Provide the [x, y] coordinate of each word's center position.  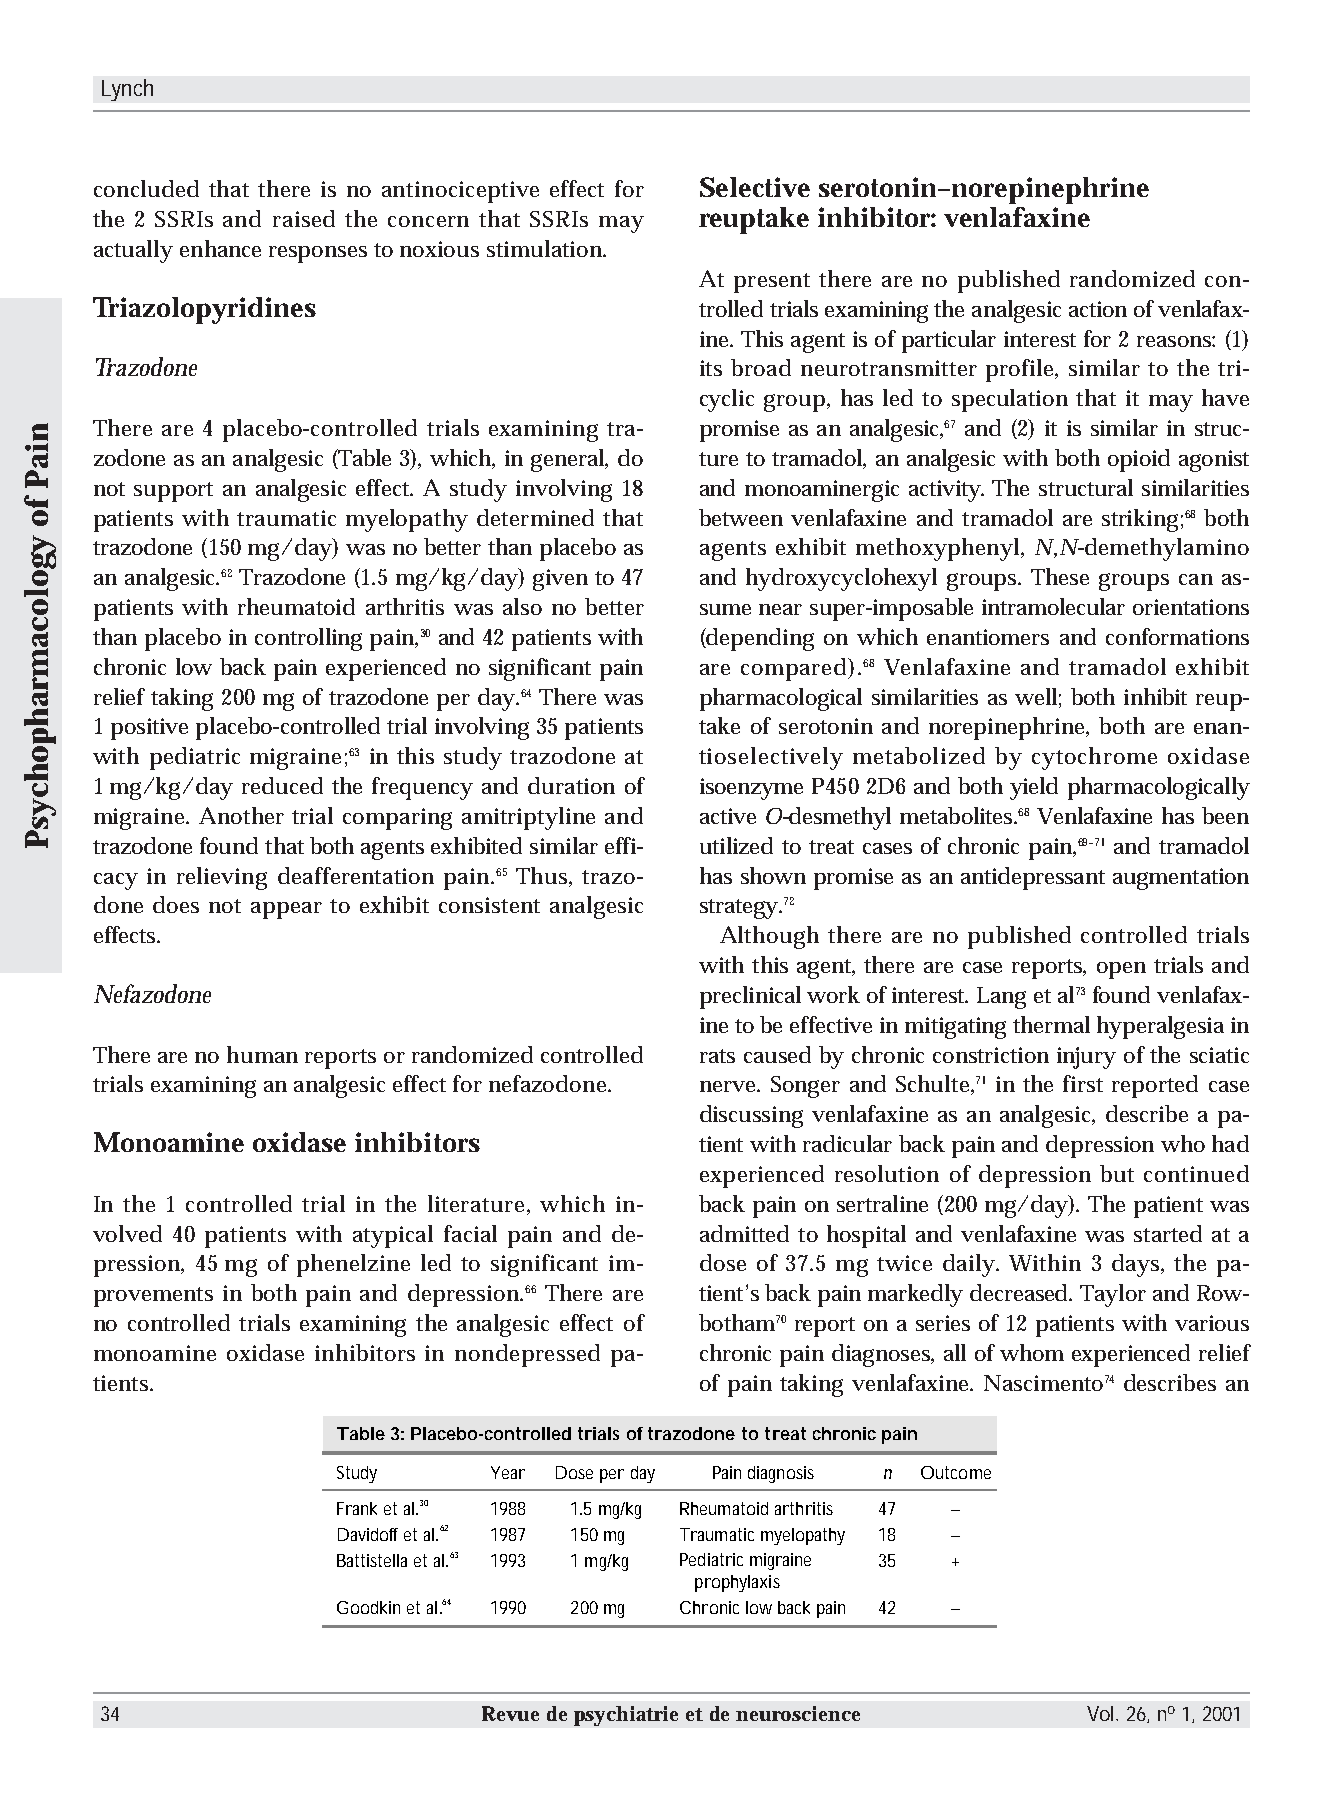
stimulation [544, 248]
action [1098, 309]
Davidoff [368, 1534]
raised [304, 218]
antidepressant [1033, 878]
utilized [736, 845]
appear [286, 910]
